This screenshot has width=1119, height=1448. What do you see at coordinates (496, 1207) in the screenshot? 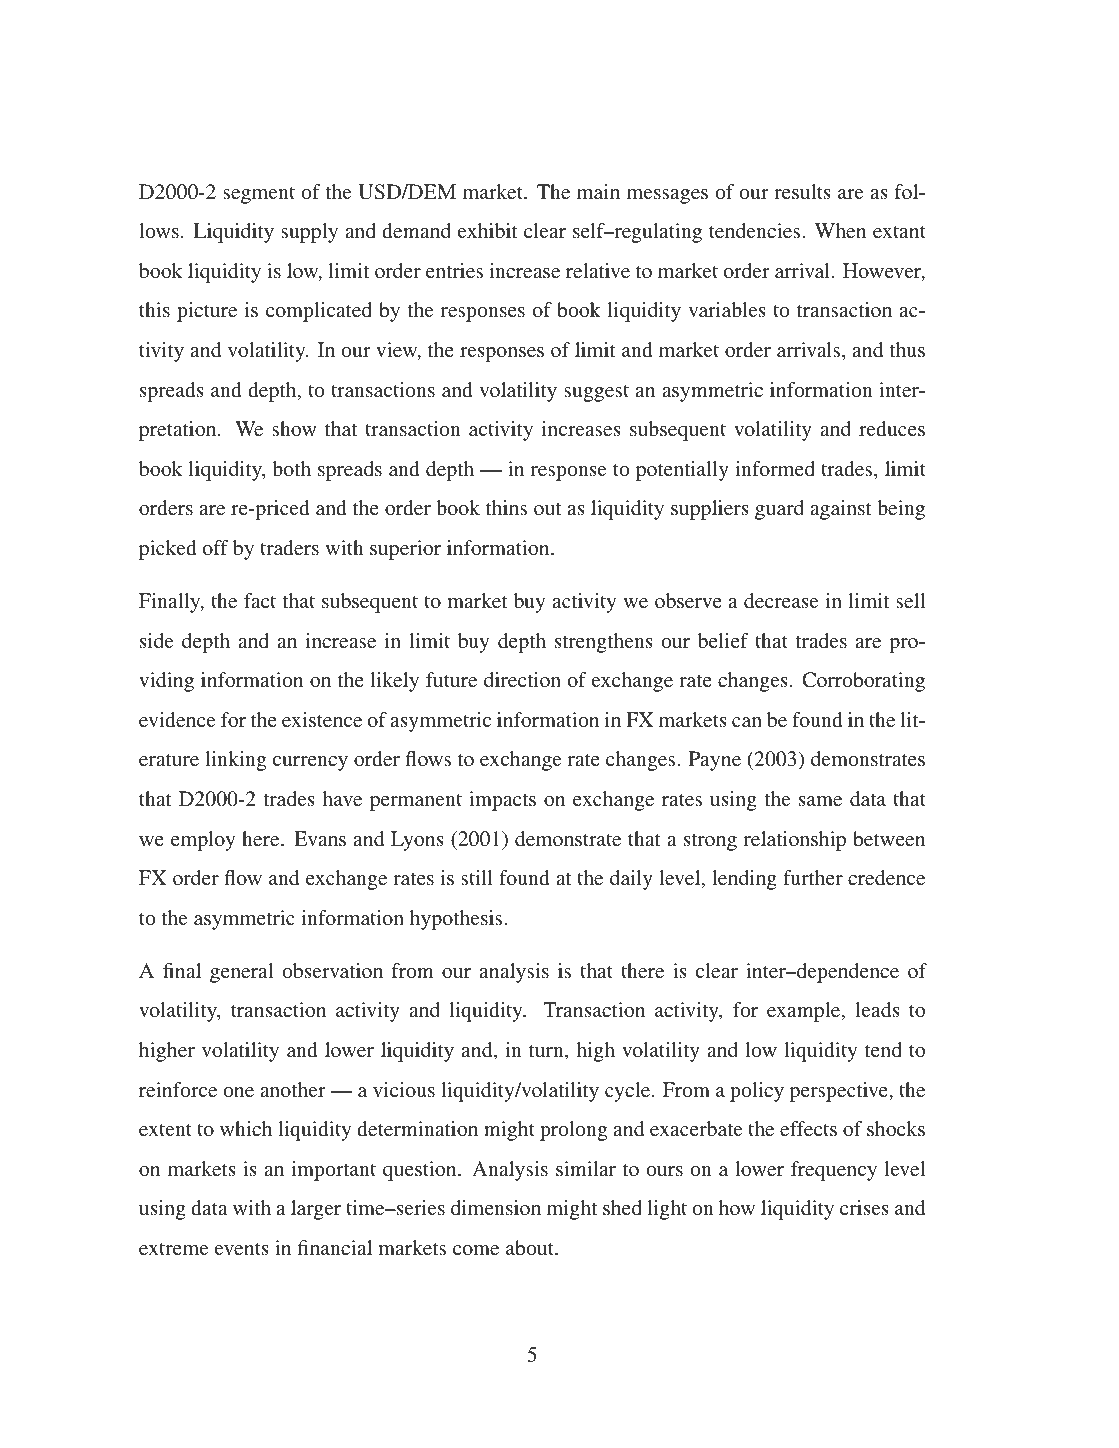
I see `dimension` at bounding box center [496, 1207].
